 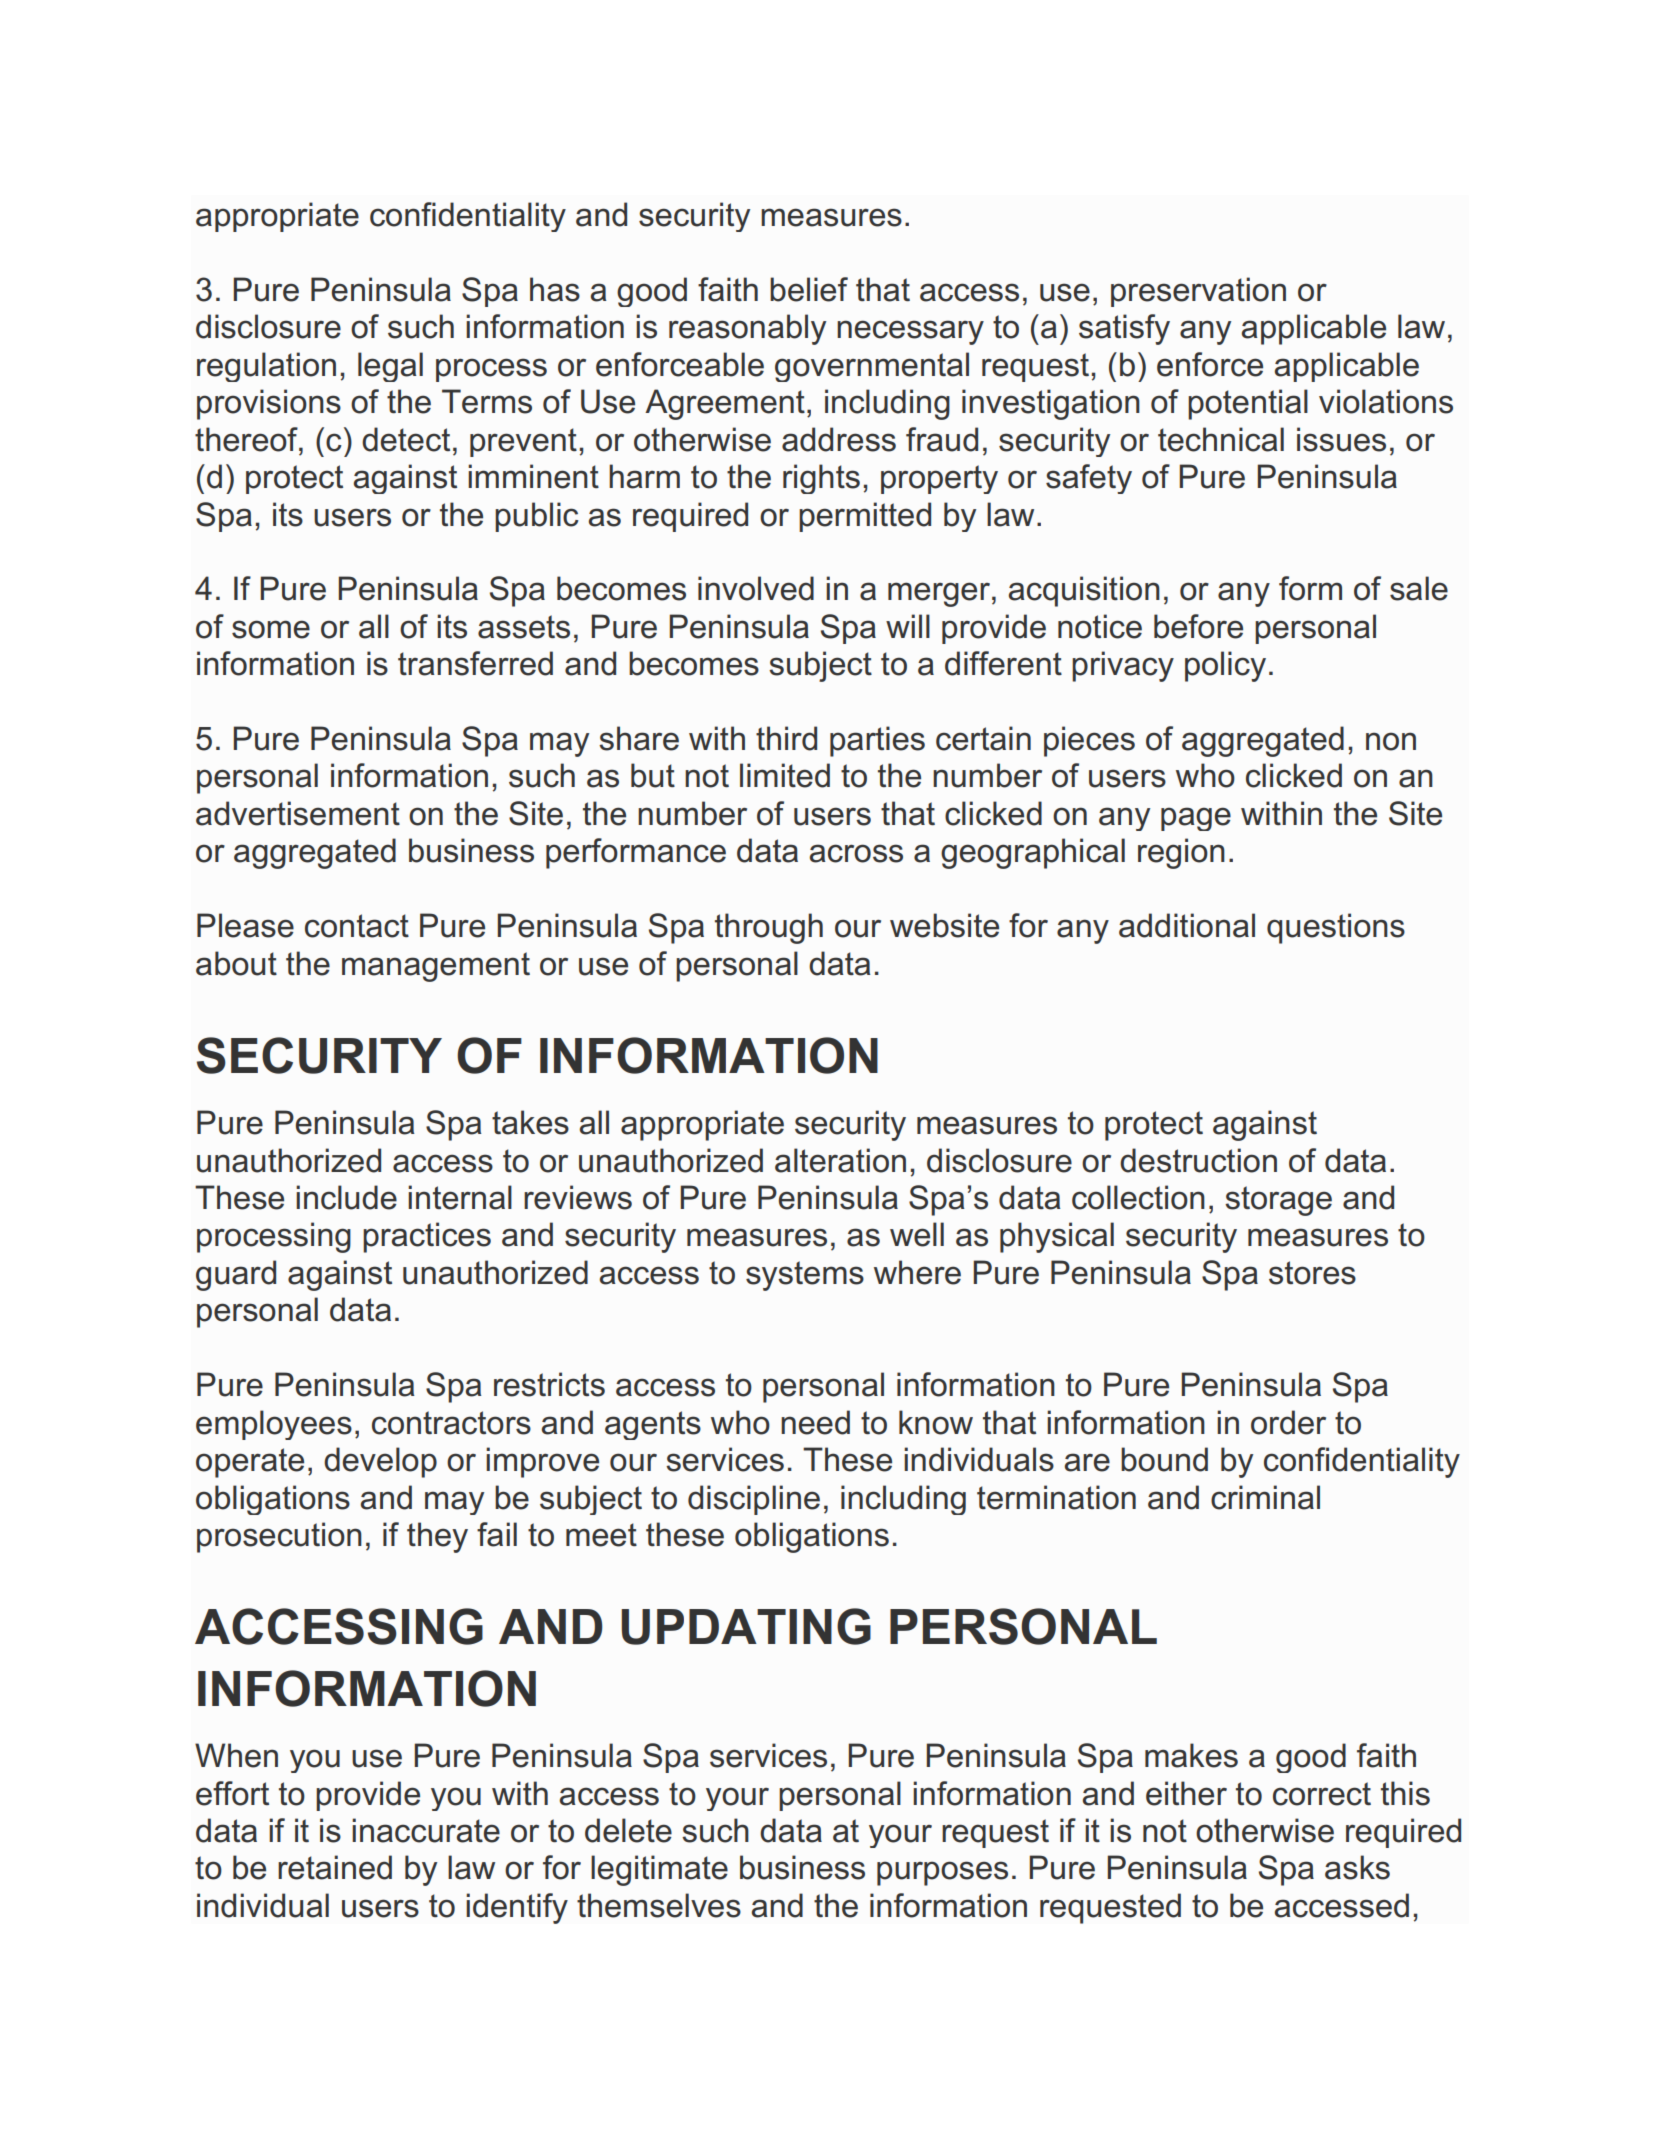 What do you see at coordinates (1196, 819) in the page?
I see `page` at bounding box center [1196, 819].
